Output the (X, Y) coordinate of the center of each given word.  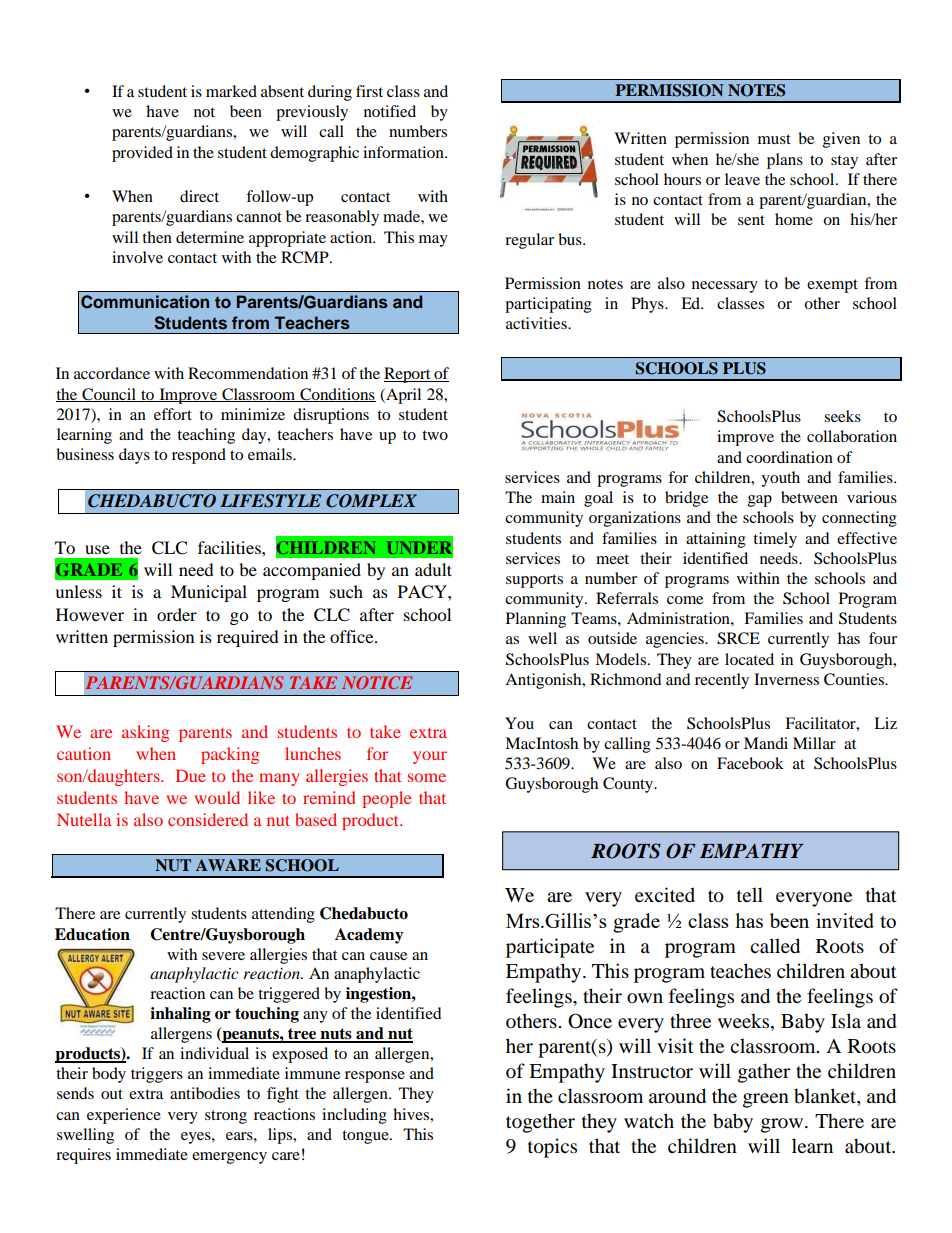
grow (783, 1125)
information (404, 152)
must (774, 139)
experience (124, 1116)
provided (142, 154)
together (540, 1123)
